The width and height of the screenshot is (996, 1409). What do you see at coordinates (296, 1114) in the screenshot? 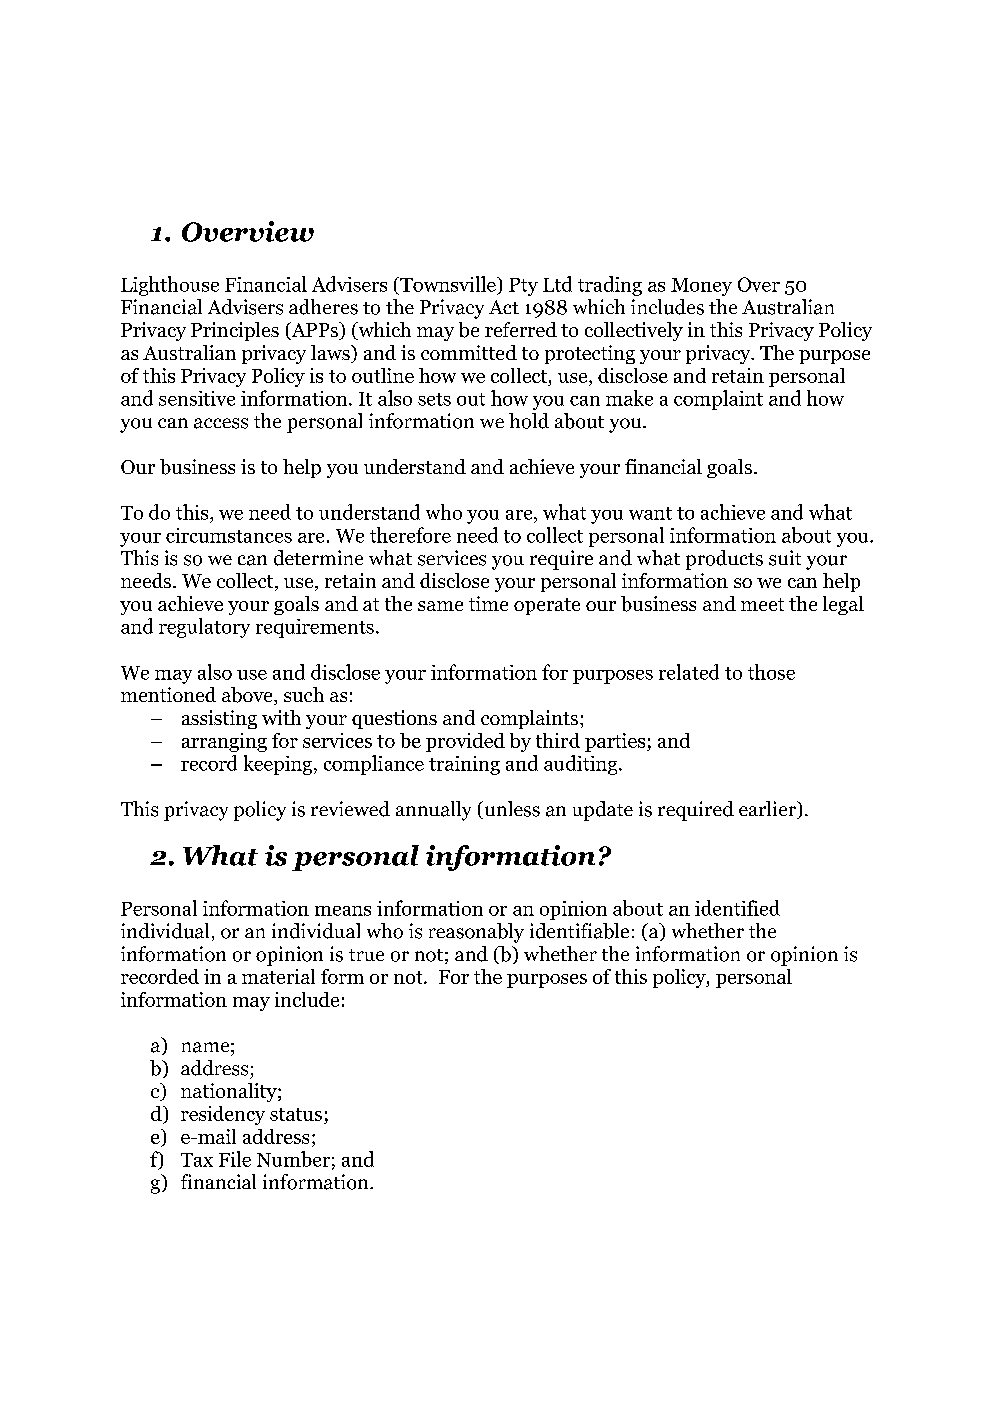
I see `status` at bounding box center [296, 1114].
